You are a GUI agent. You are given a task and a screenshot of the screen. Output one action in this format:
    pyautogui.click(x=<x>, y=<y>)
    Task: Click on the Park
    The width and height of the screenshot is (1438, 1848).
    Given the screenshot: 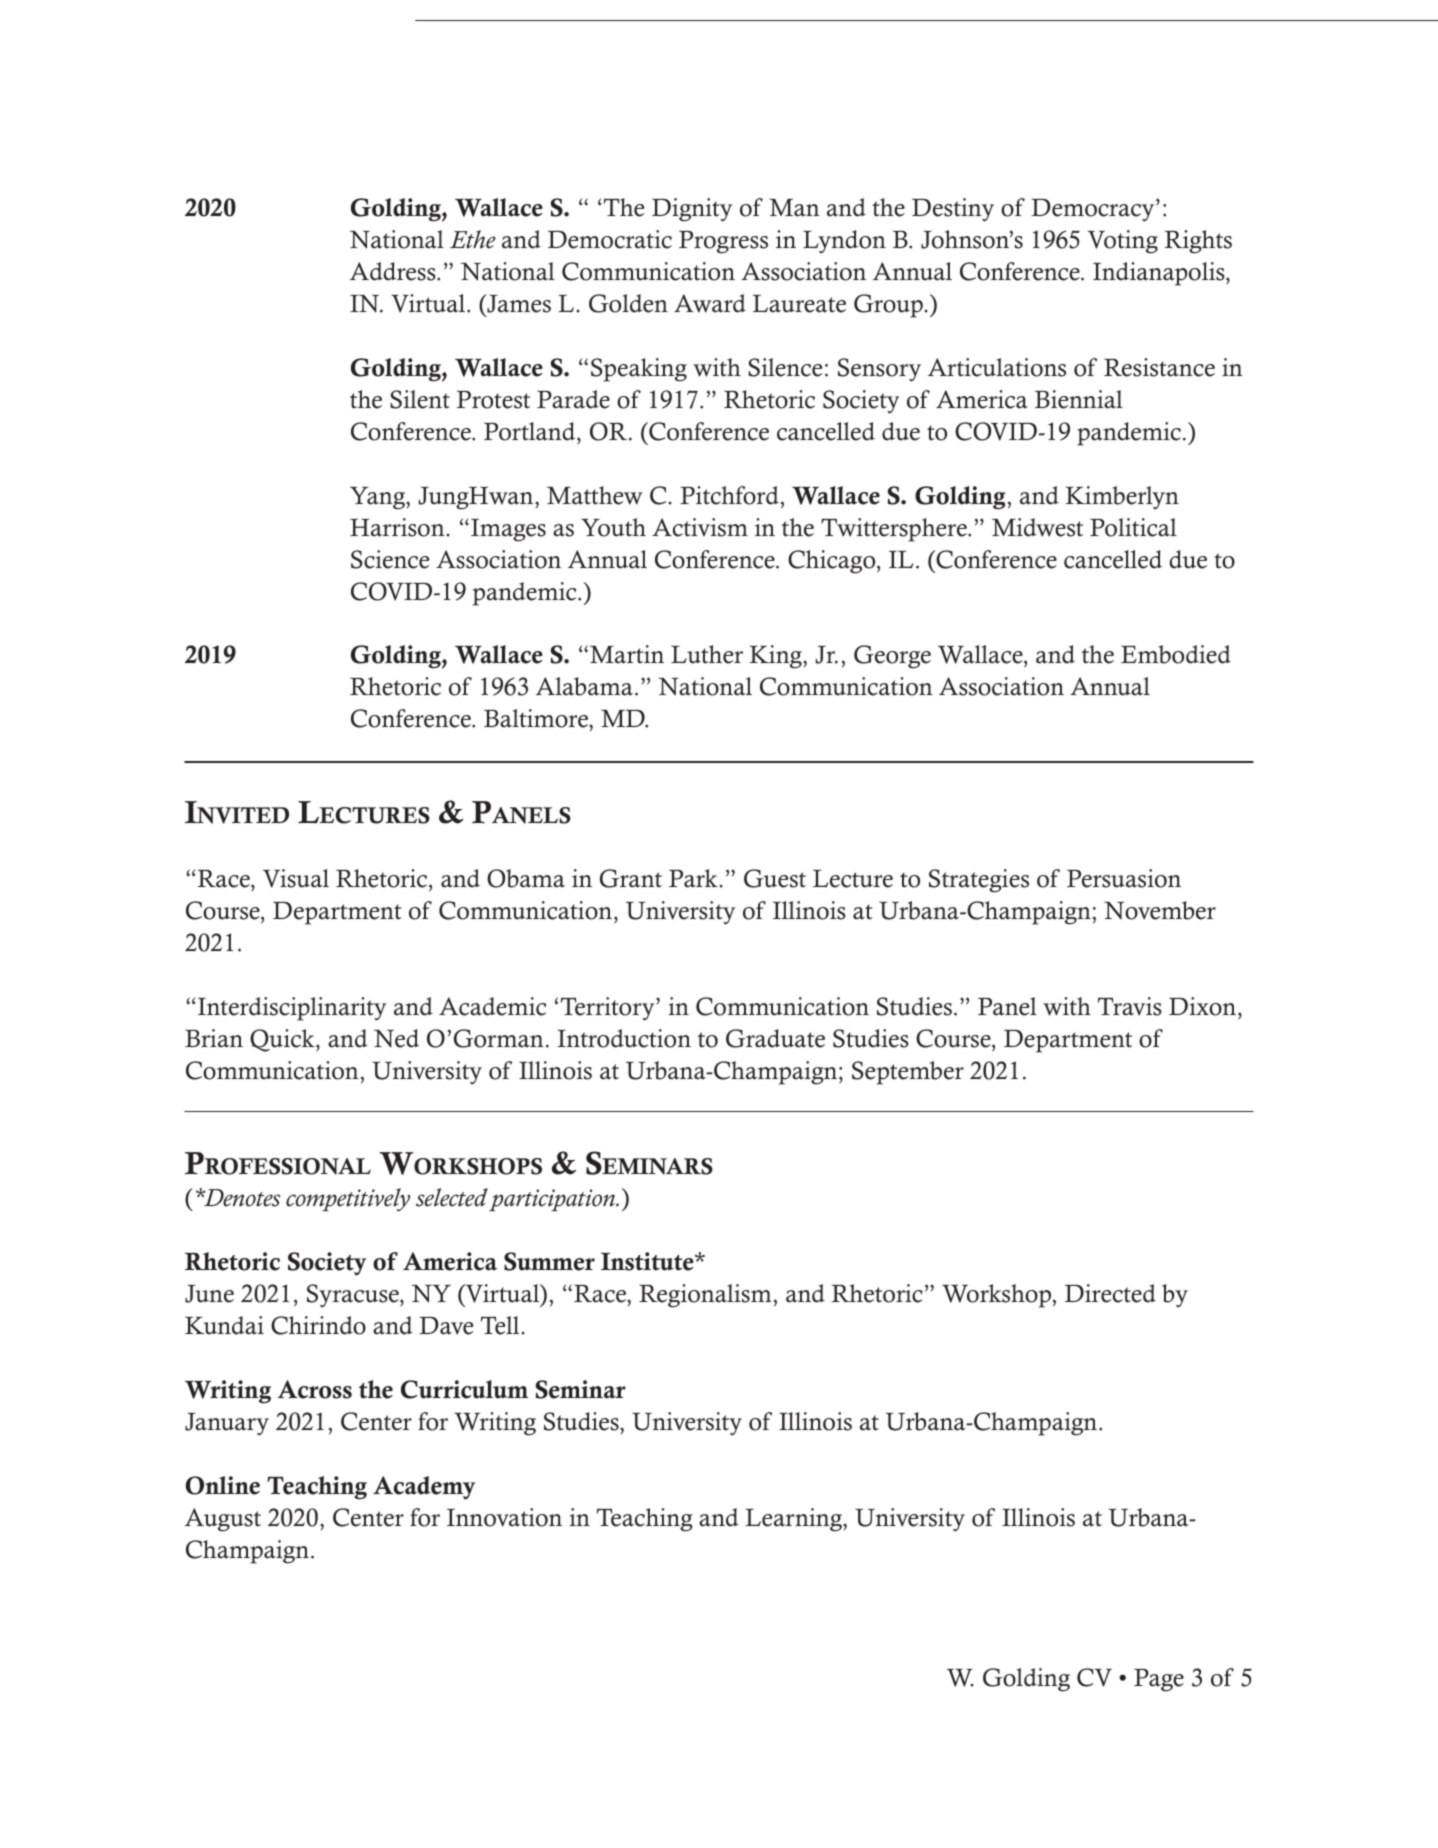 What is the action you would take?
    pyautogui.click(x=693, y=878)
